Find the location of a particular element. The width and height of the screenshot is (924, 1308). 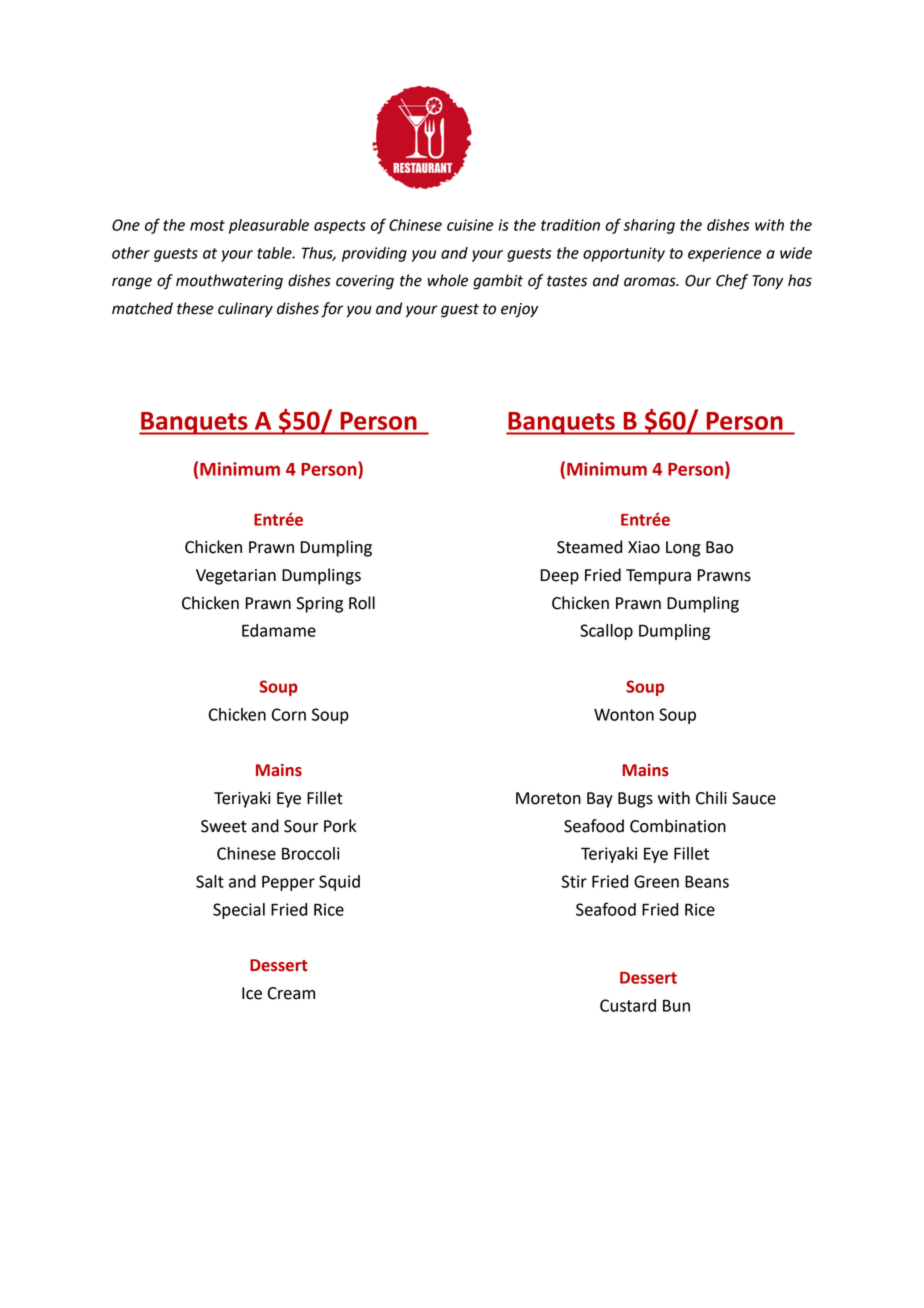

Cream is located at coordinates (291, 993).
